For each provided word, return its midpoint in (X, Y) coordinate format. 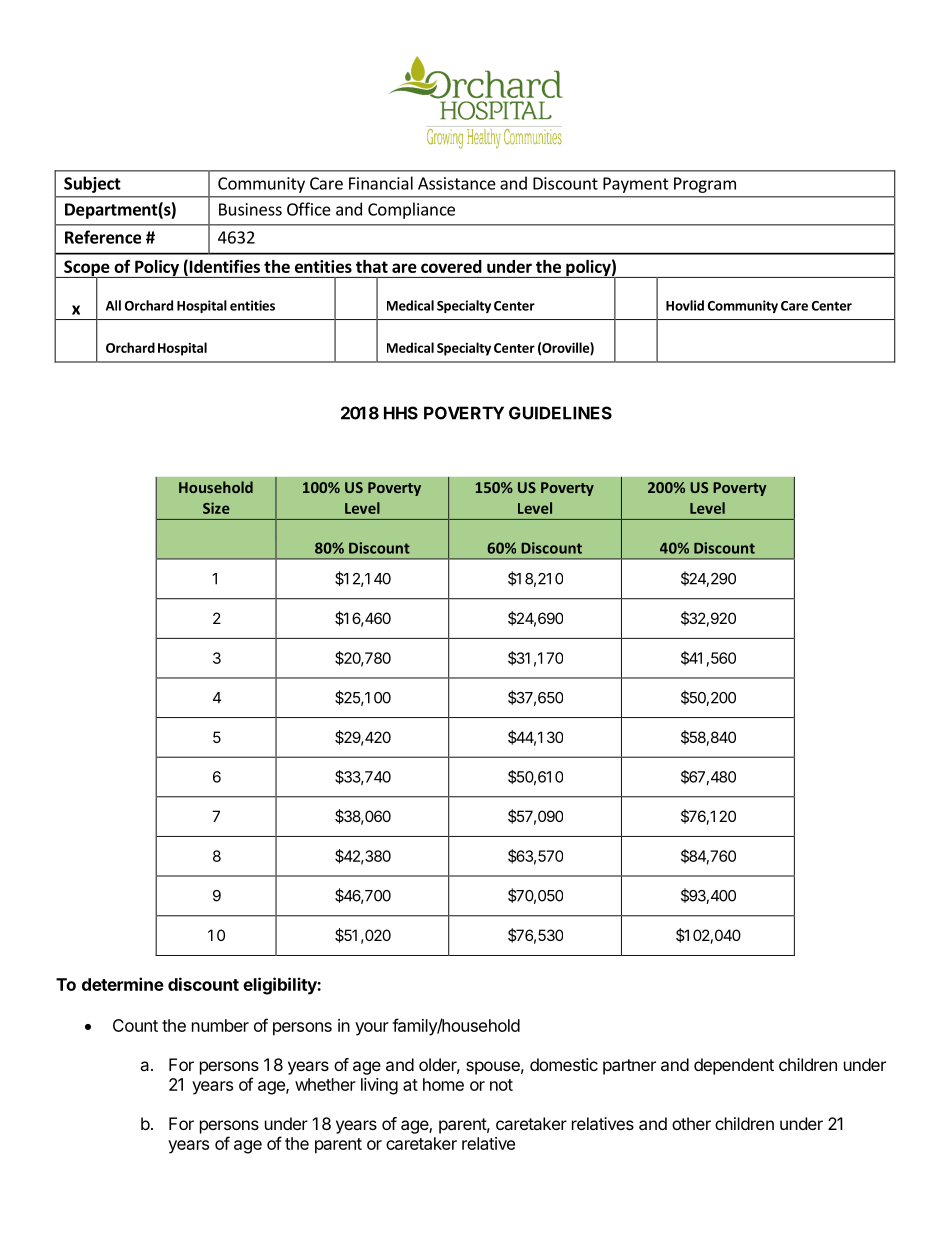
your (372, 1029)
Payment (636, 185)
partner (629, 1067)
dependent (734, 1066)
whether (325, 1084)
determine (123, 984)
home (443, 1084)
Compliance (411, 210)
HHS (401, 413)
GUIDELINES (560, 413)
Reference (103, 237)
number (220, 1025)
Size (216, 508)
